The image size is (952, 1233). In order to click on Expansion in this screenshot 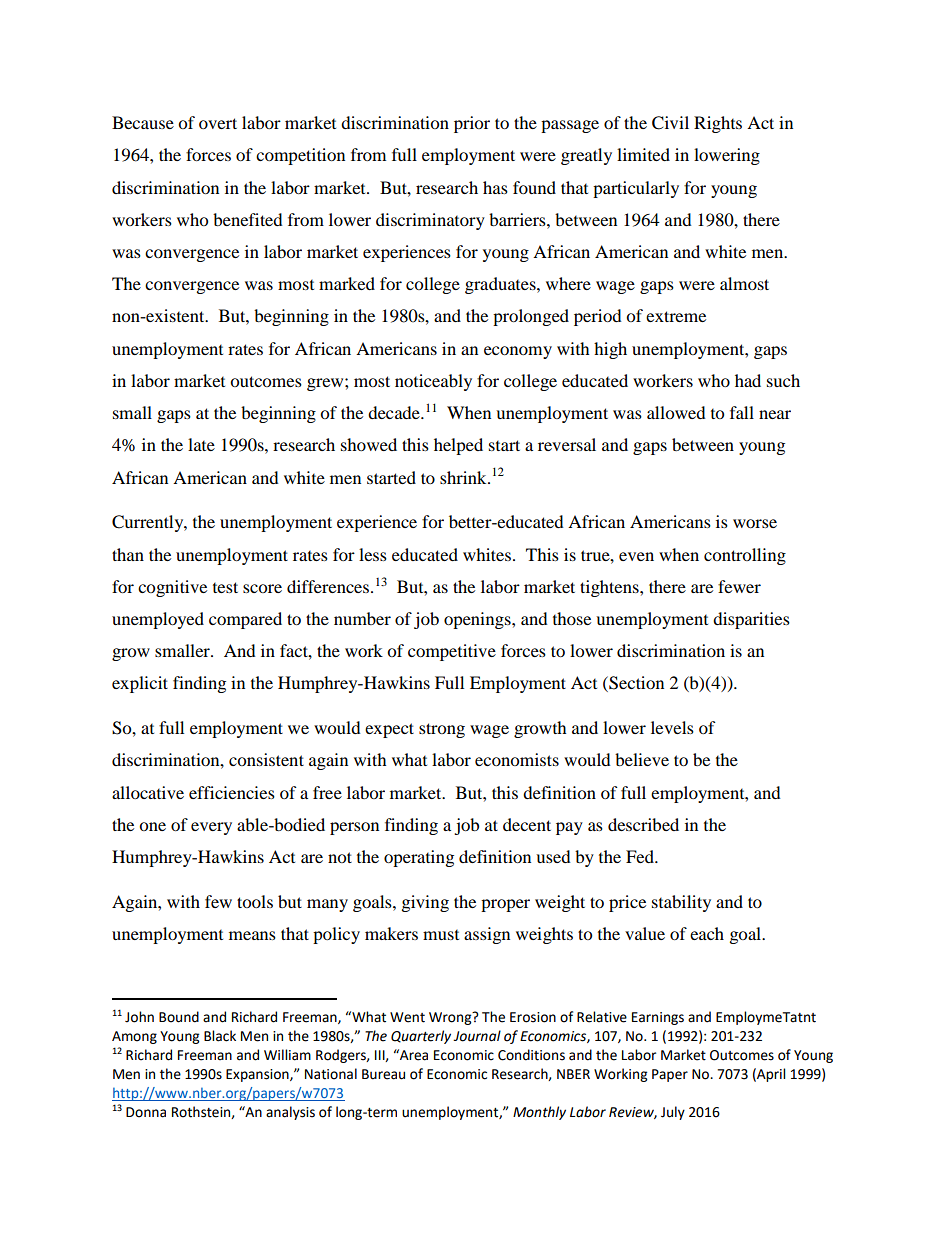, I will do `click(258, 1075)`.
